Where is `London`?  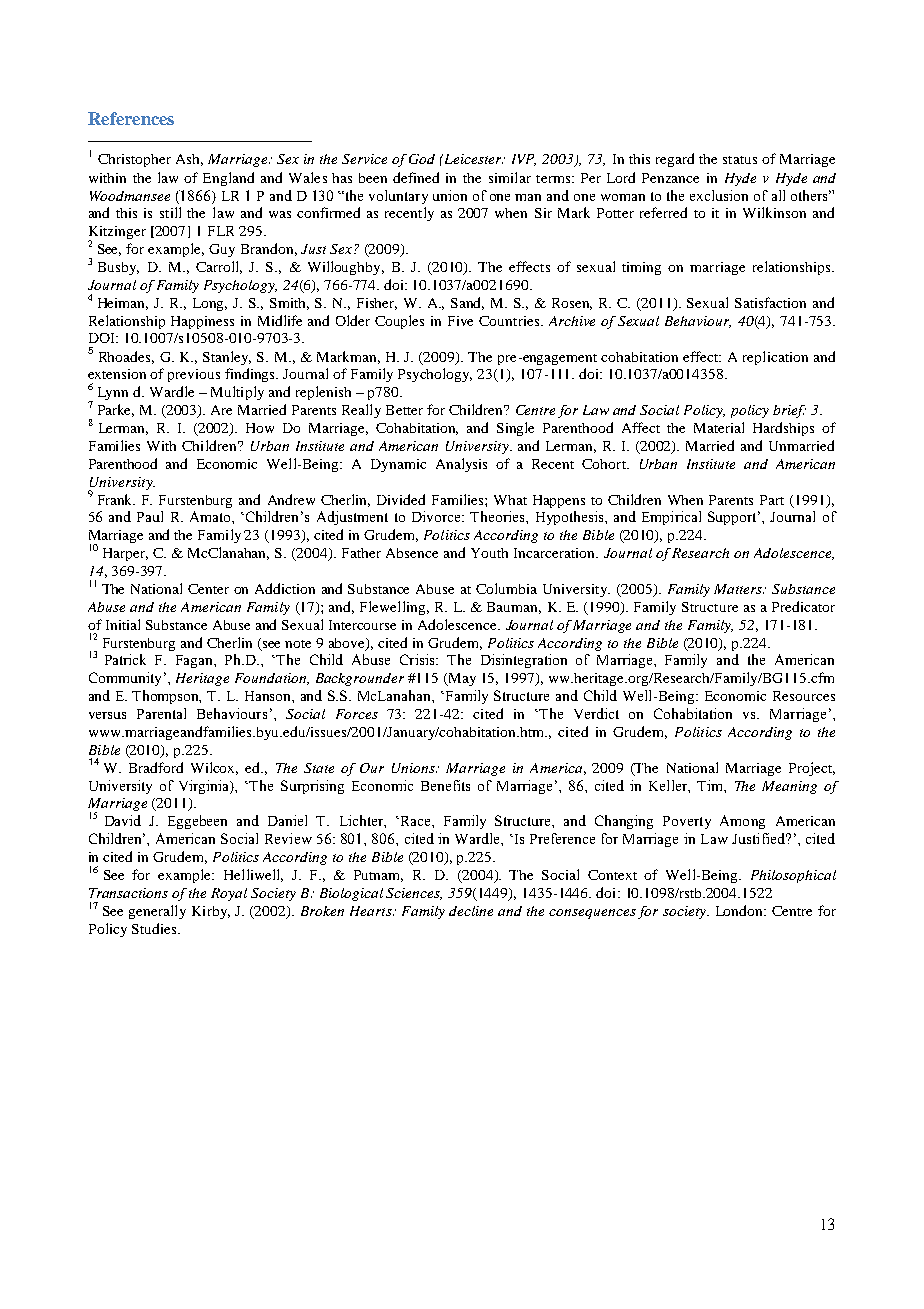
London is located at coordinates (740, 910).
